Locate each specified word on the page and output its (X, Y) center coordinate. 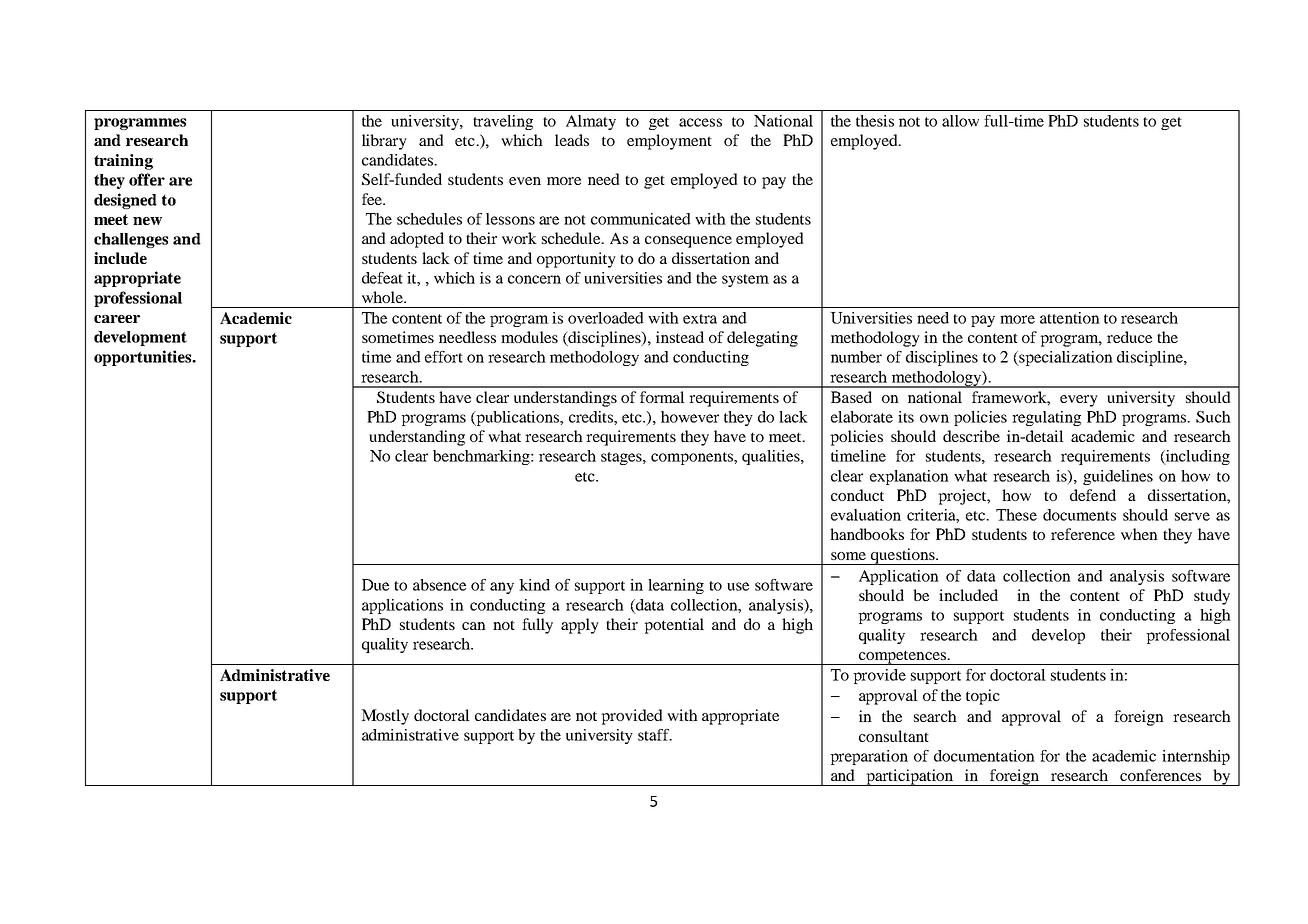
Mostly (385, 717)
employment (669, 142)
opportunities (144, 358)
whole (383, 297)
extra (700, 319)
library (384, 142)
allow (960, 121)
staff (655, 735)
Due (375, 585)
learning (676, 586)
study (1212, 597)
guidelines (1118, 477)
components (693, 458)
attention (1069, 318)
